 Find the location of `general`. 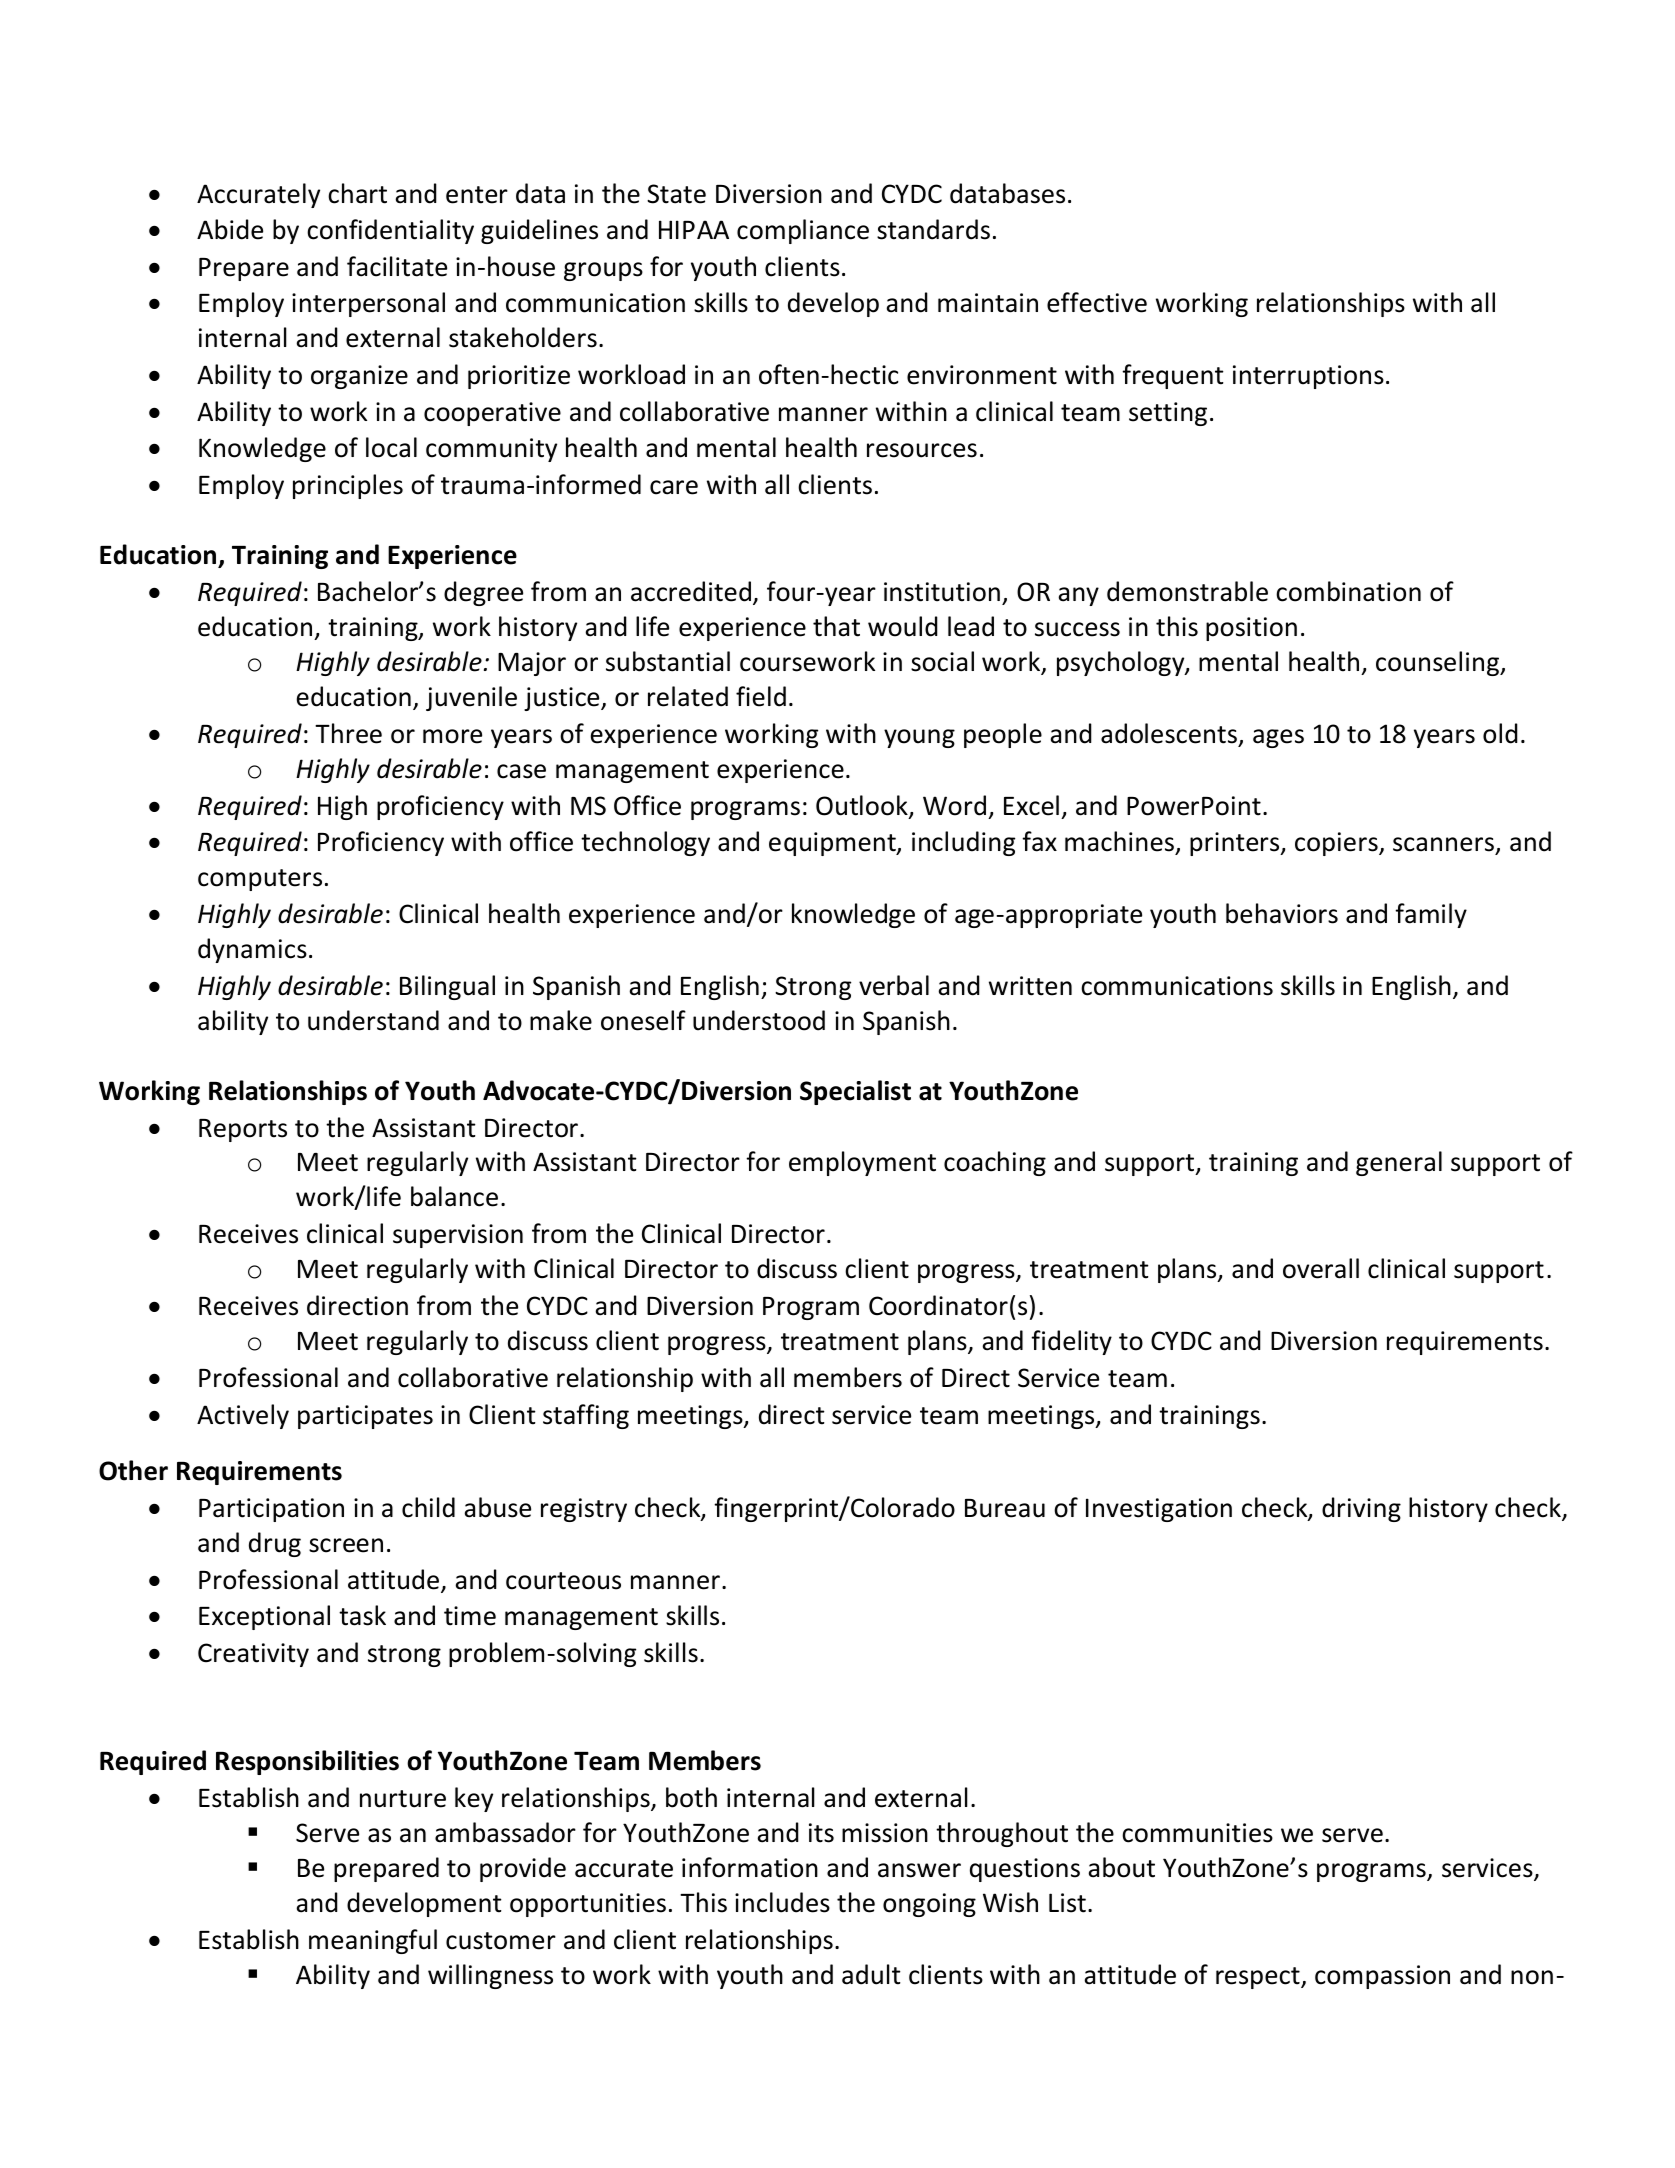

general is located at coordinates (1399, 1163).
